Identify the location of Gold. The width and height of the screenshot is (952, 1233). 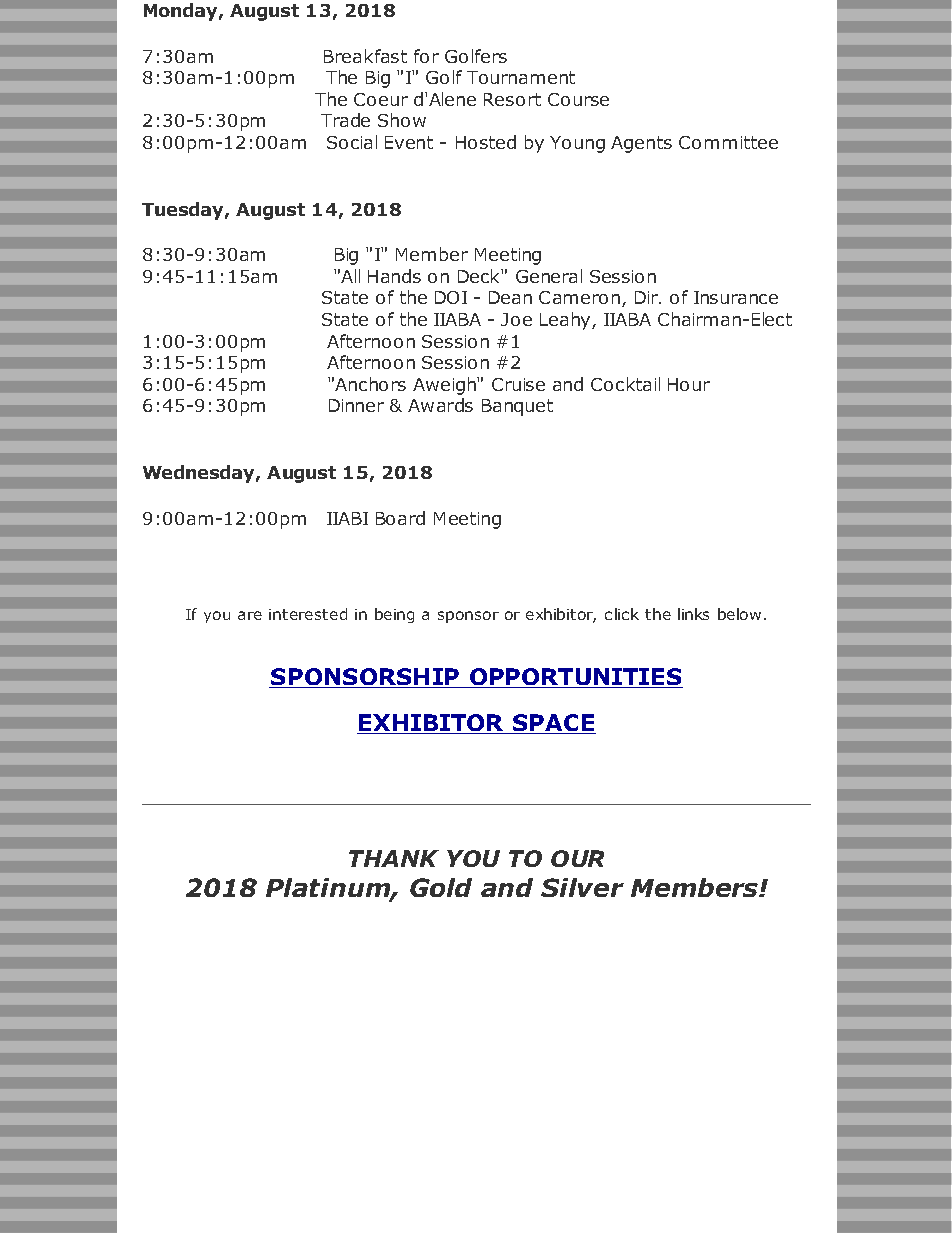
(441, 887).
